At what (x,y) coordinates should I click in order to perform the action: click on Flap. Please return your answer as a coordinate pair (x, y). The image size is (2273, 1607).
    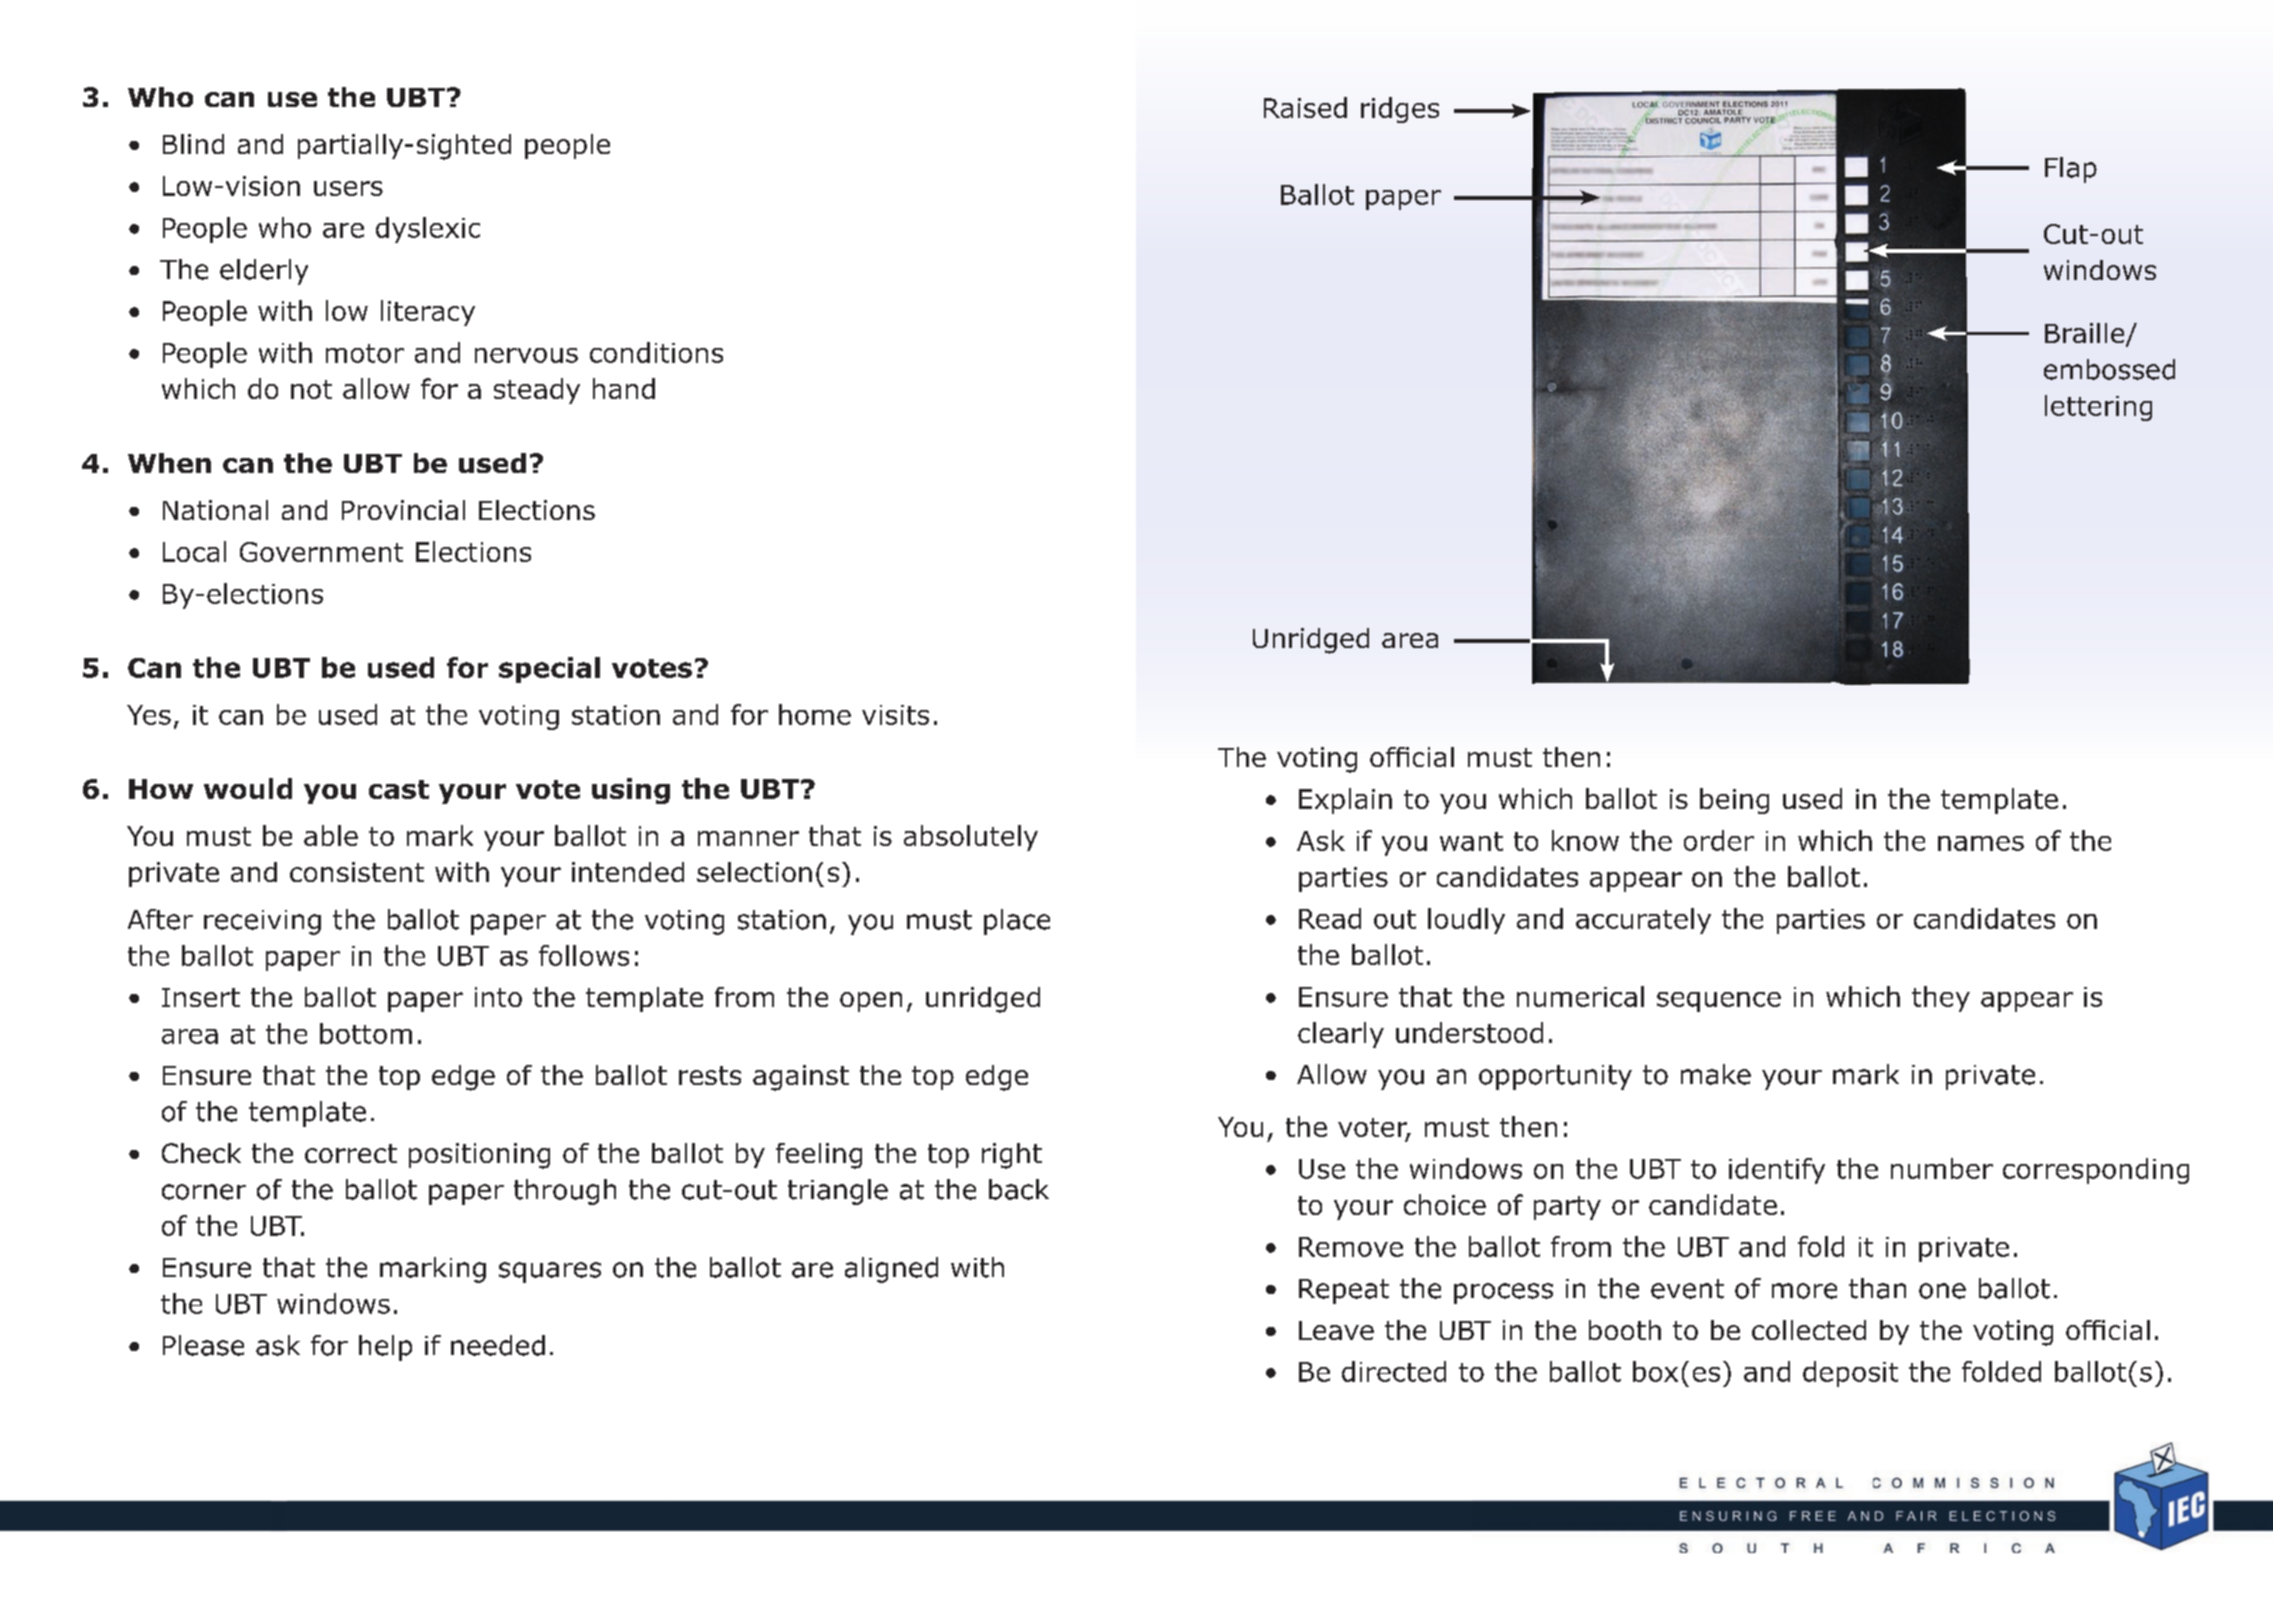
    Looking at the image, I should click on (2071, 170).
